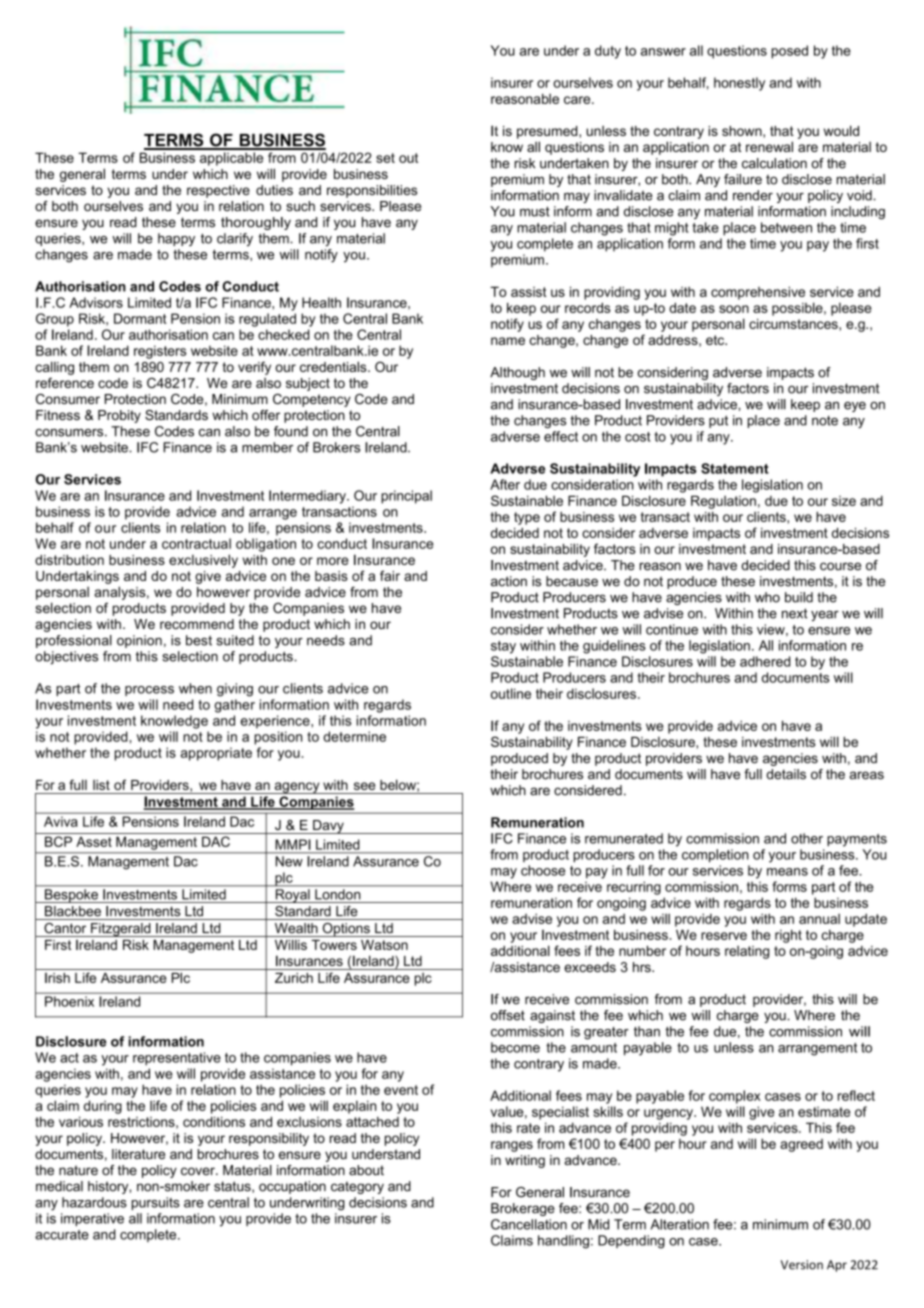  What do you see at coordinates (543, 870) in the image?
I see `choose` at bounding box center [543, 870].
